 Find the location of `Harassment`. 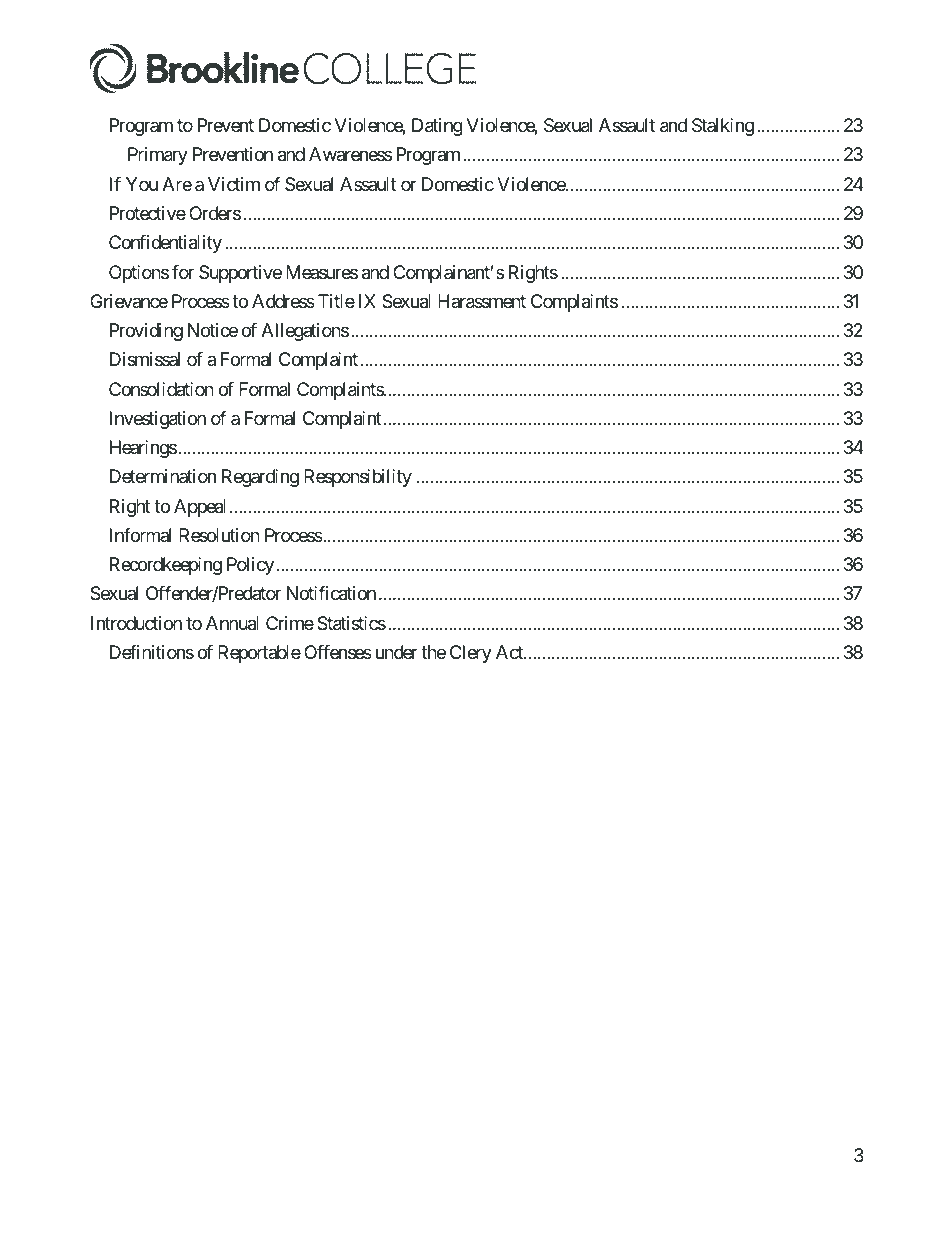

Harassment is located at coordinates (482, 301).
